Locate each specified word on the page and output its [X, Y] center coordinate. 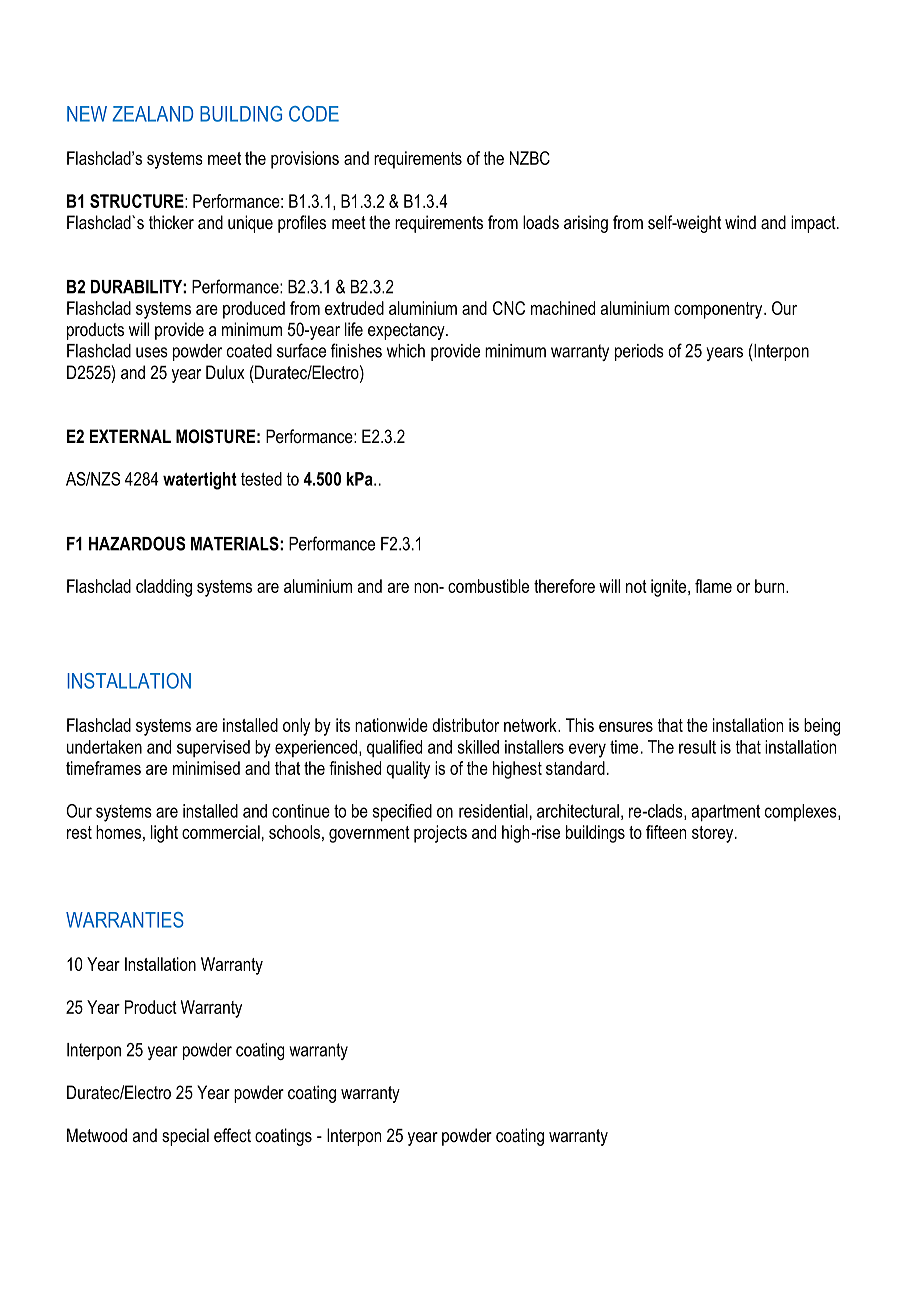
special [185, 1137]
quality [408, 770]
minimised [206, 768]
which [406, 351]
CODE [314, 114]
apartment [726, 813]
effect [232, 1135]
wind [740, 222]
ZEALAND [152, 114]
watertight [200, 481]
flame [713, 586]
